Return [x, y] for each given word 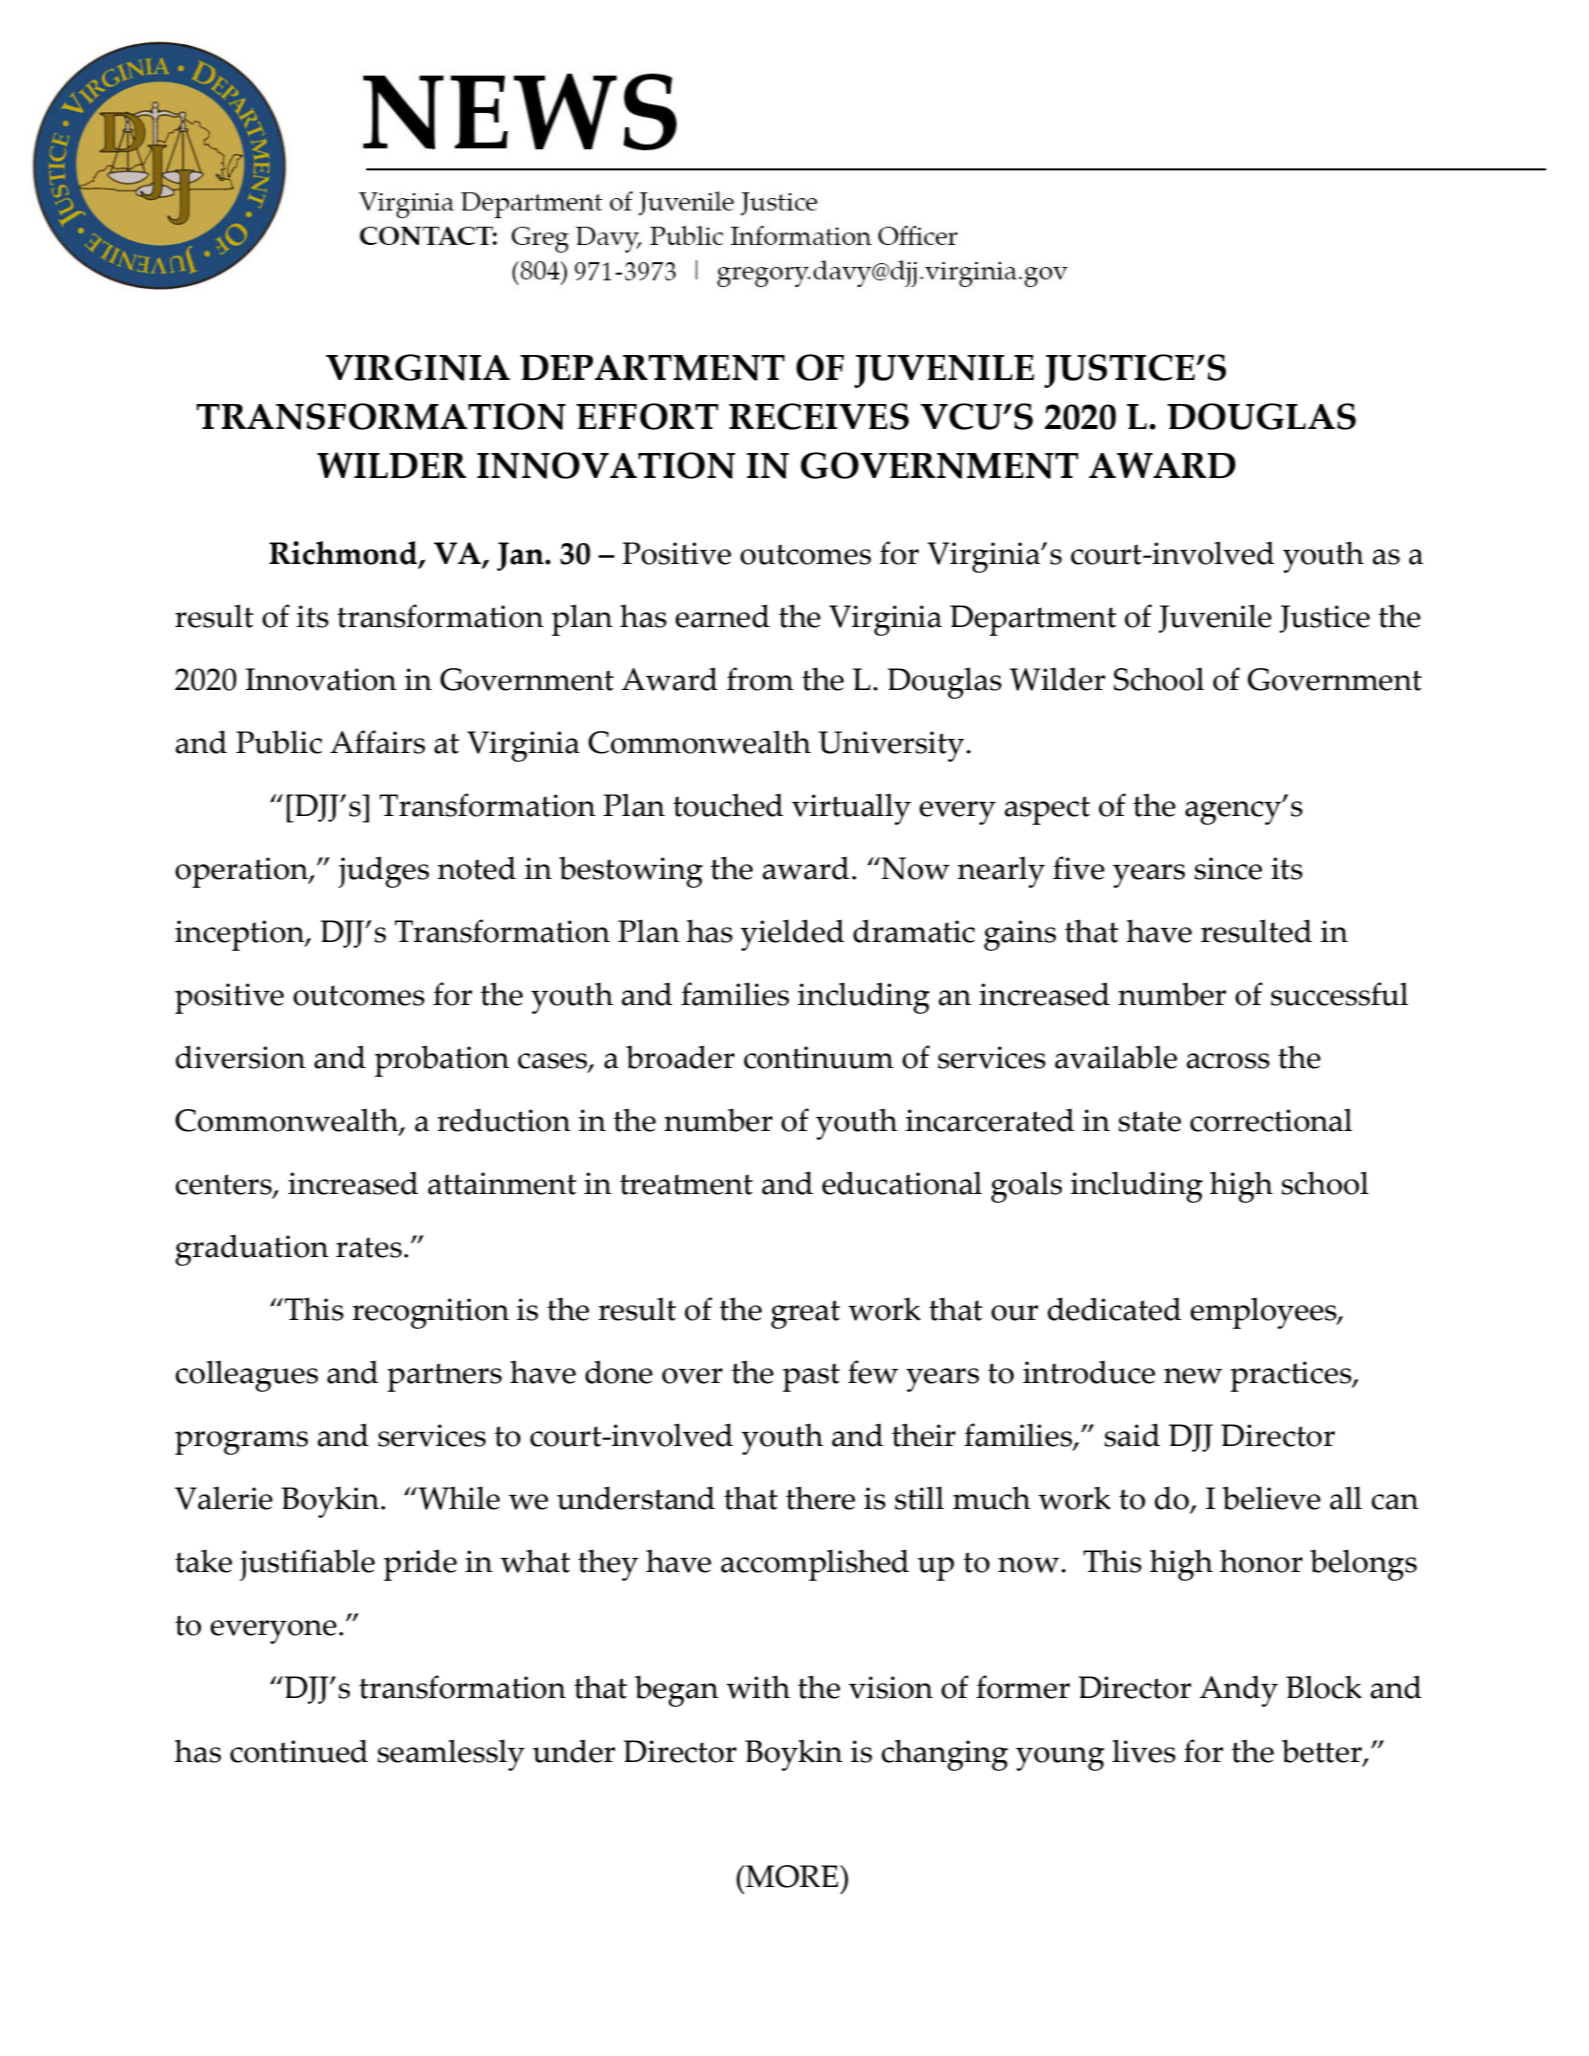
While [458, 1498]
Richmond [344, 554]
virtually [851, 809]
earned [722, 616]
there [820, 1498]
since [1228, 868]
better [1323, 1752]
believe [1271, 1498]
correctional [1271, 1120]
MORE [792, 1876]
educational [902, 1183]
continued [299, 1751]
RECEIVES [819, 416]
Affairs [377, 742]
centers [224, 1186]
